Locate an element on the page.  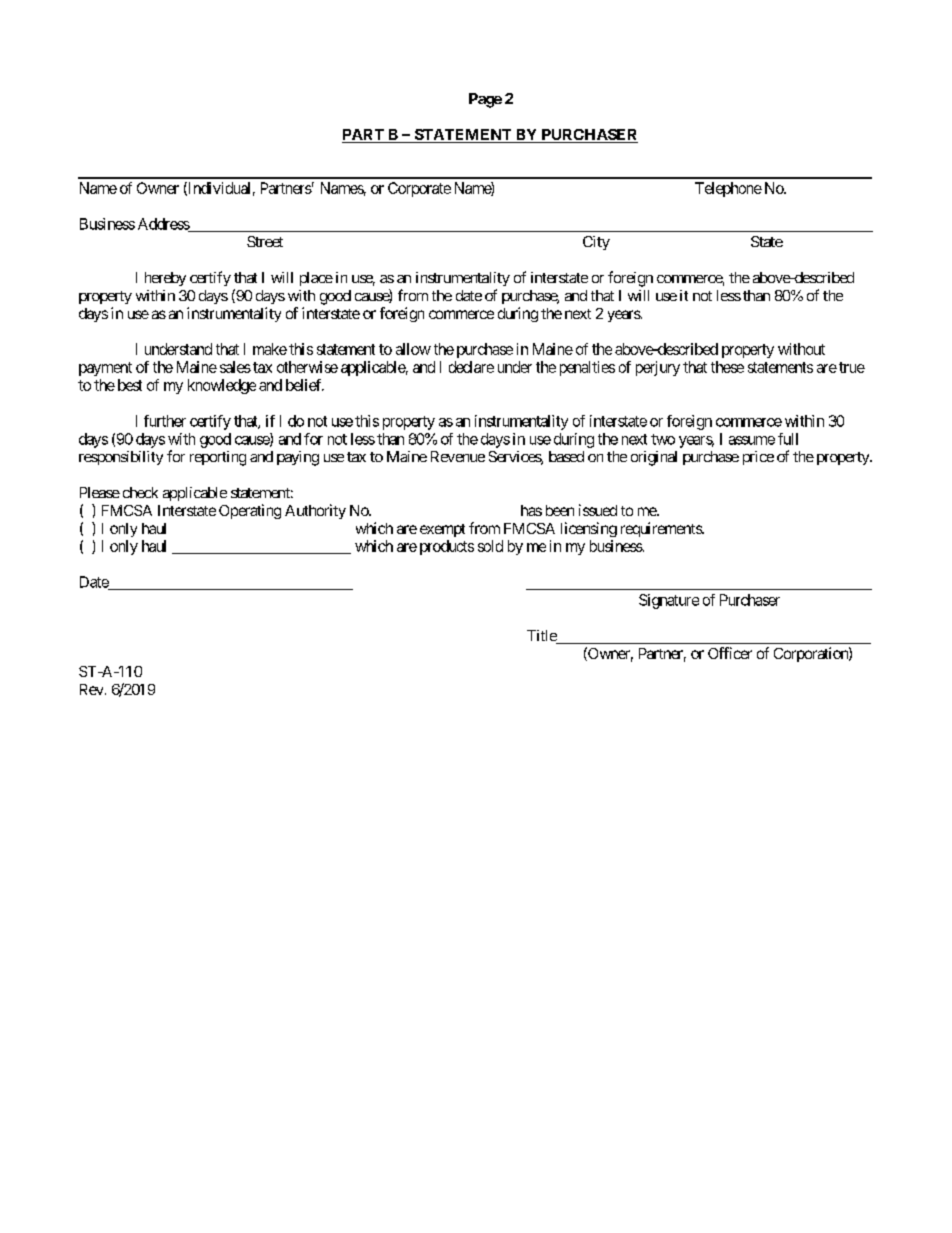
Corporate is located at coordinates (419, 189).
